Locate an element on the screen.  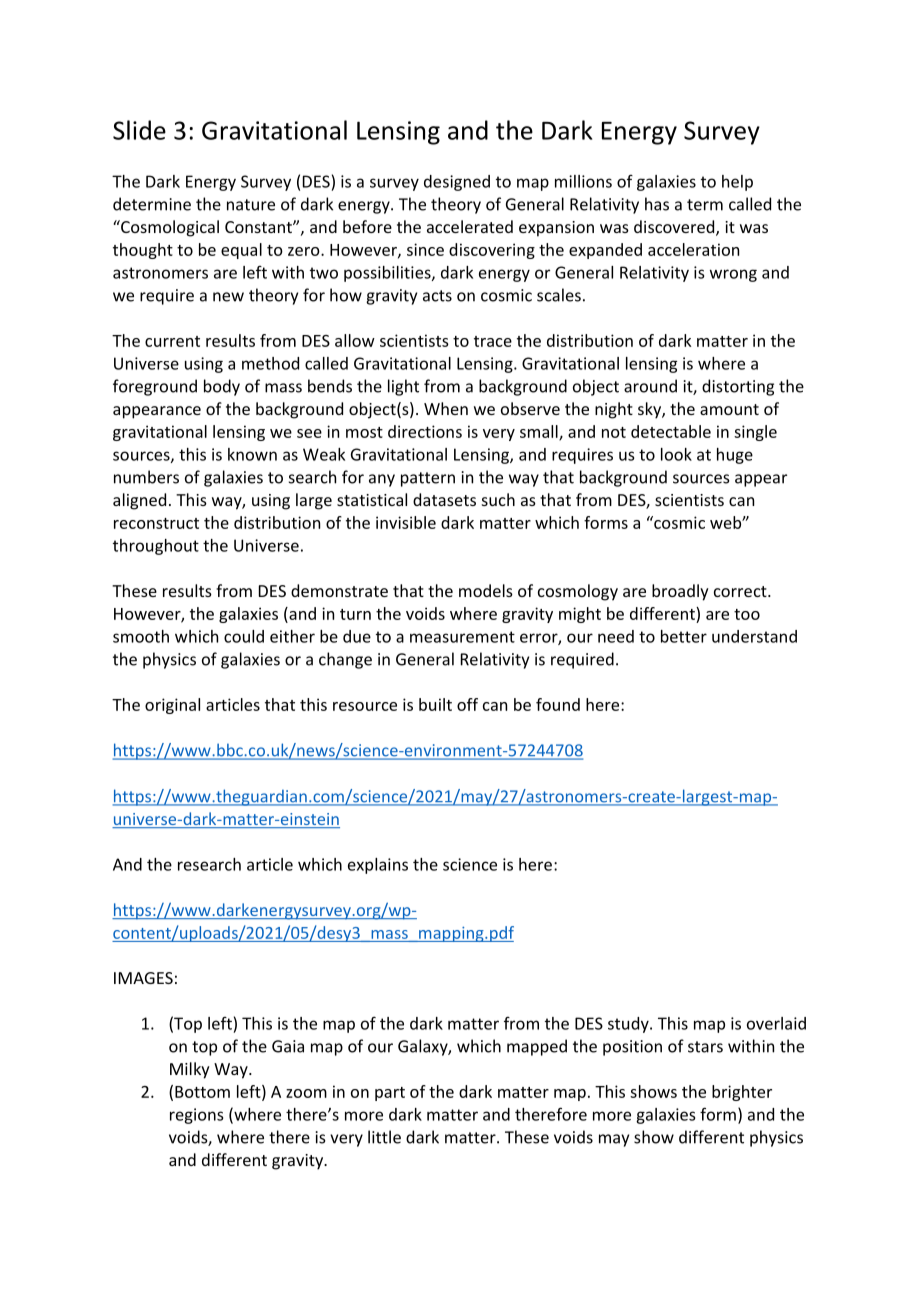
regions is located at coordinates (196, 1116).
